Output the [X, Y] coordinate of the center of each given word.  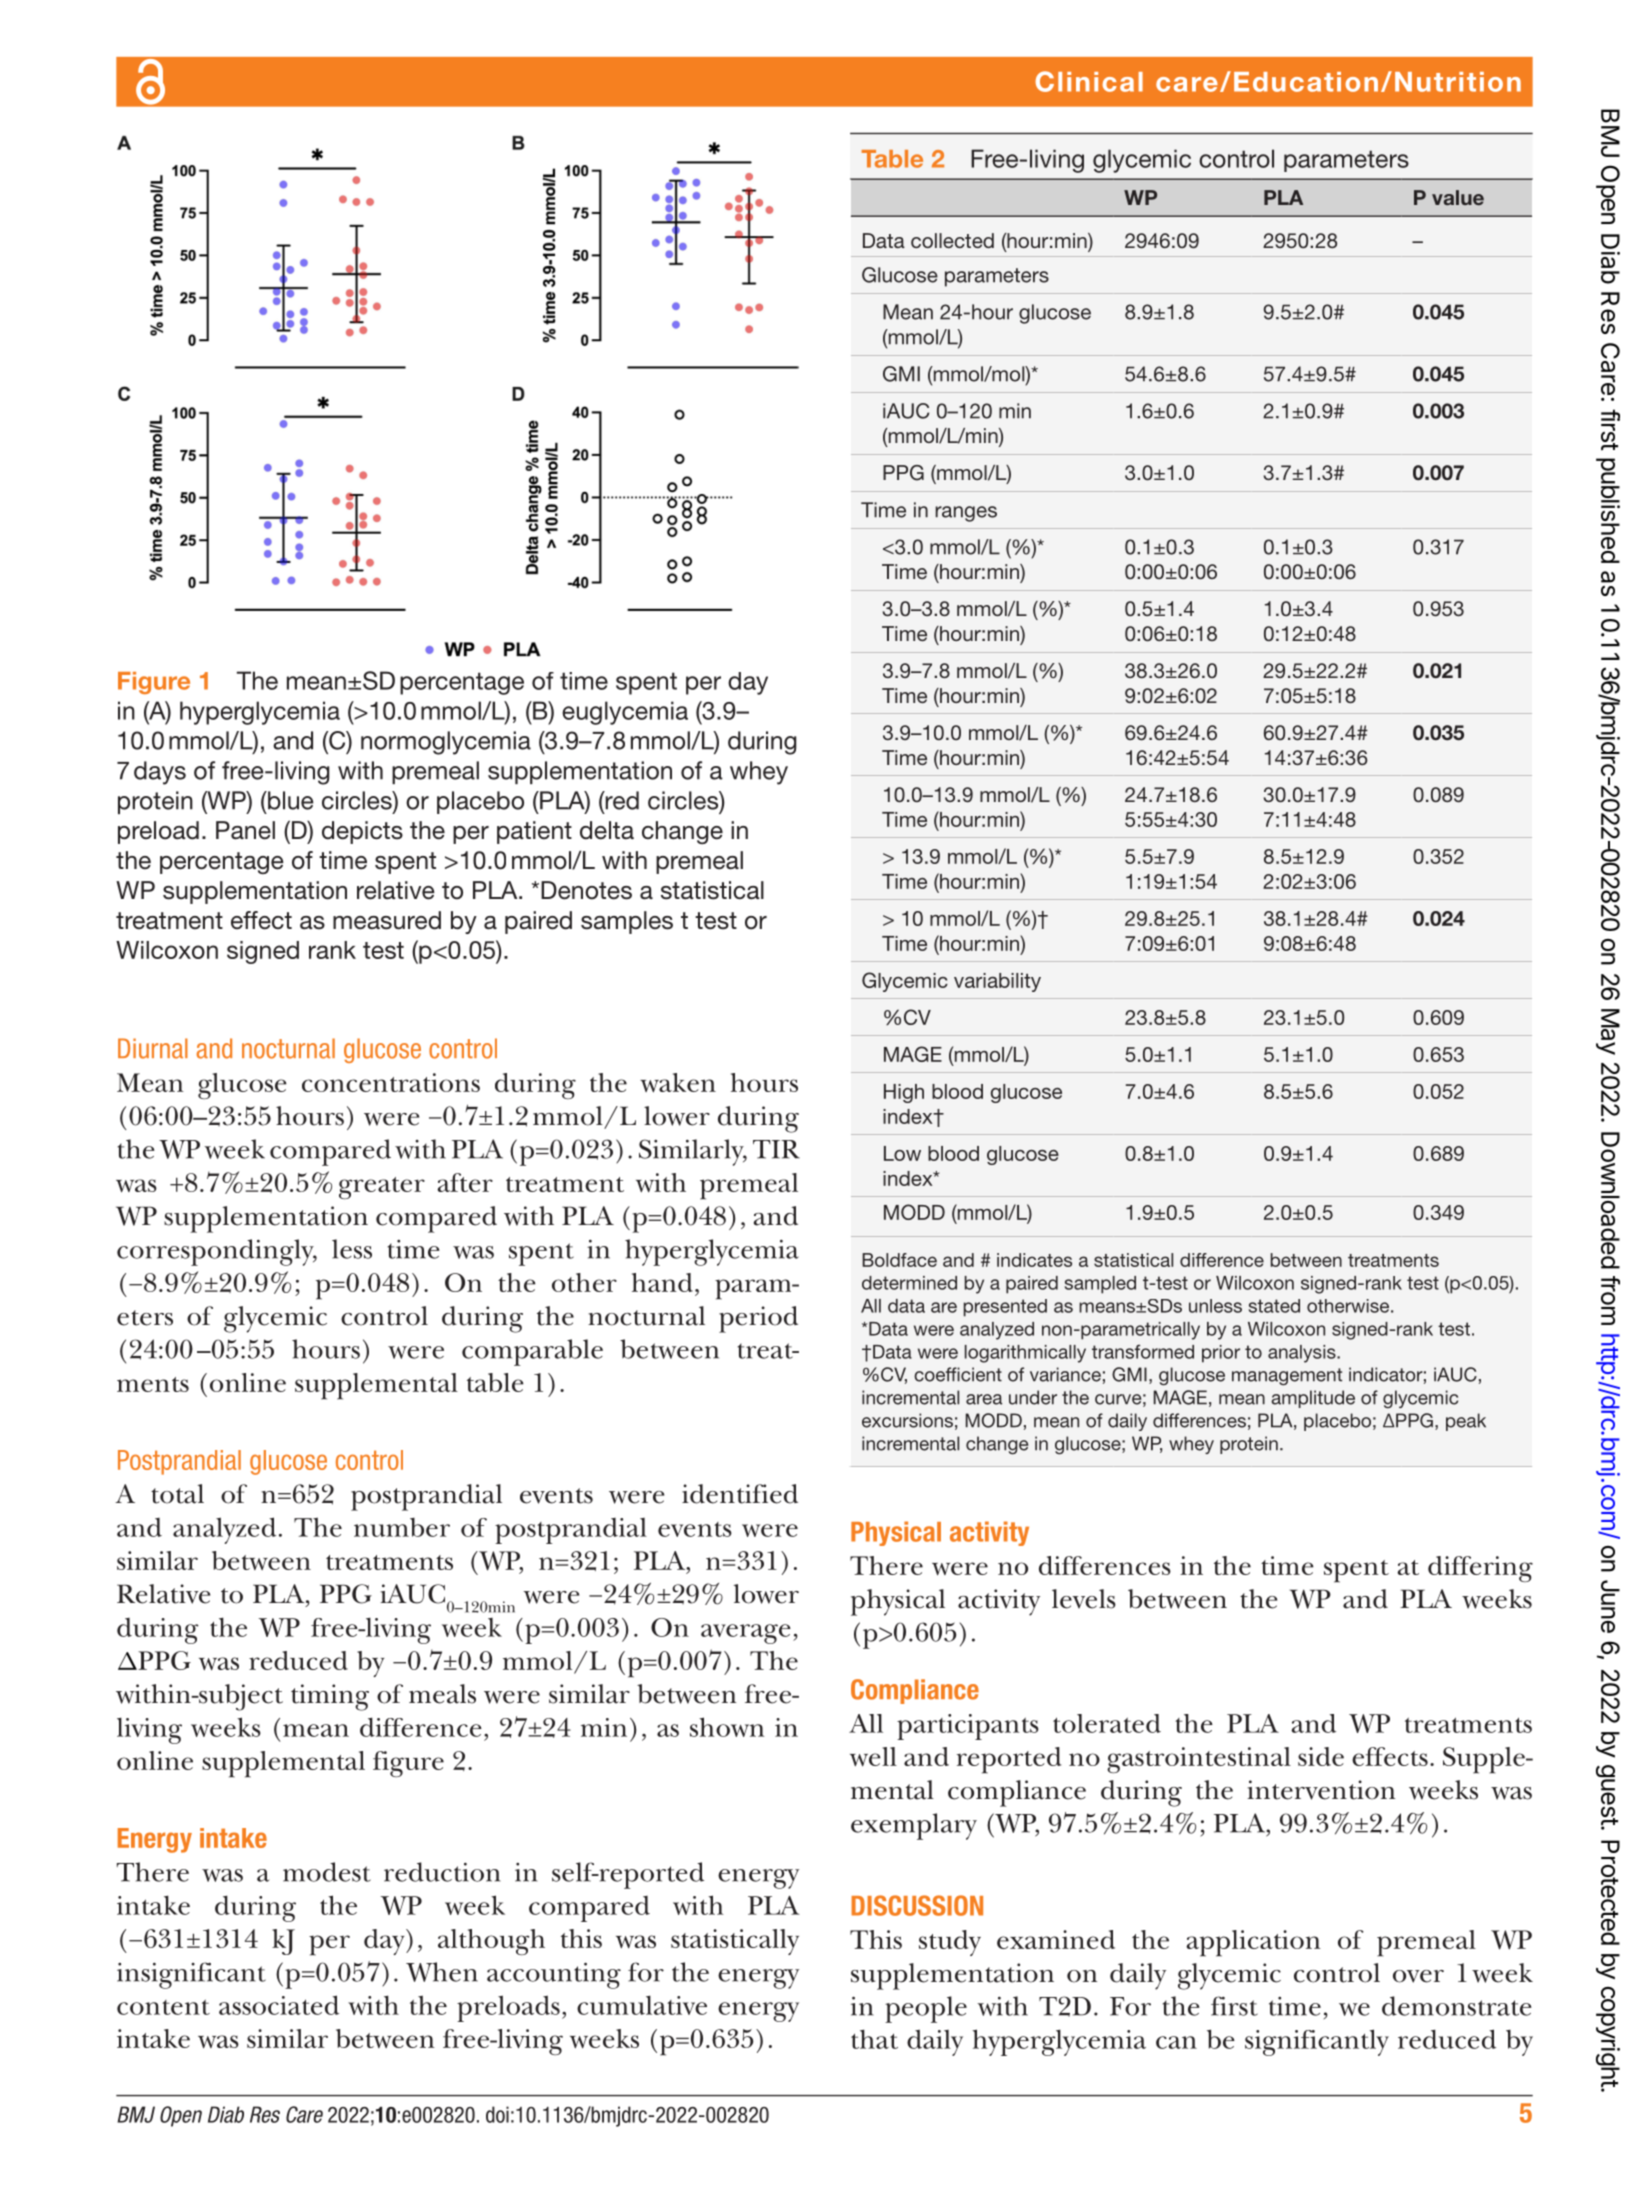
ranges [966, 514]
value [1458, 197]
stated [1274, 1306]
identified [740, 1494]
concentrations [391, 1082]
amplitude [1313, 1399]
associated [279, 2005]
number [402, 1527]
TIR [776, 1149]
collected [952, 240]
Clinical [1089, 81]
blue [289, 800]
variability [997, 982]
